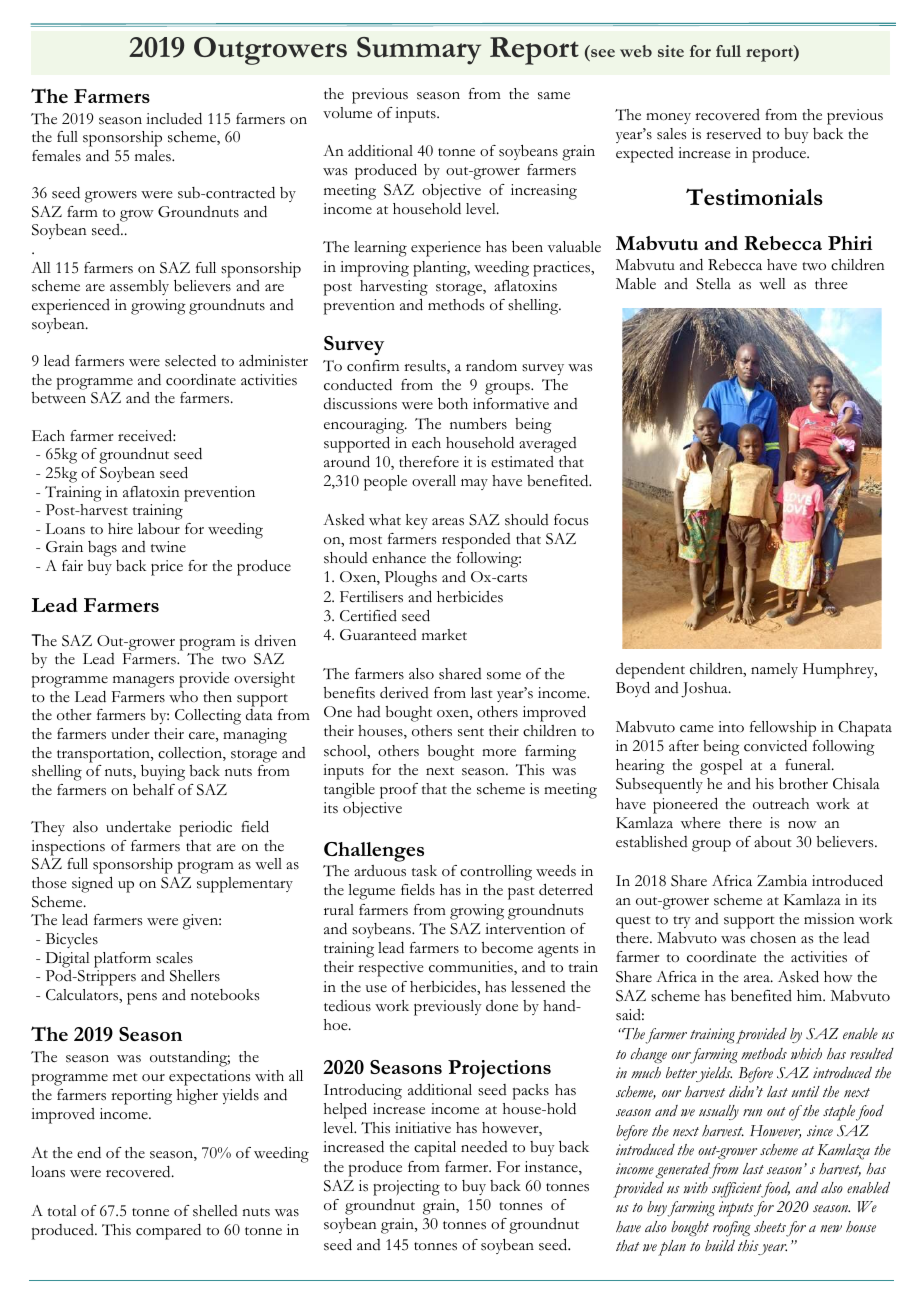 This screenshot has width=924, height=1308. Describe the element at coordinates (205, 829) in the screenshot. I see `periodic` at that location.
